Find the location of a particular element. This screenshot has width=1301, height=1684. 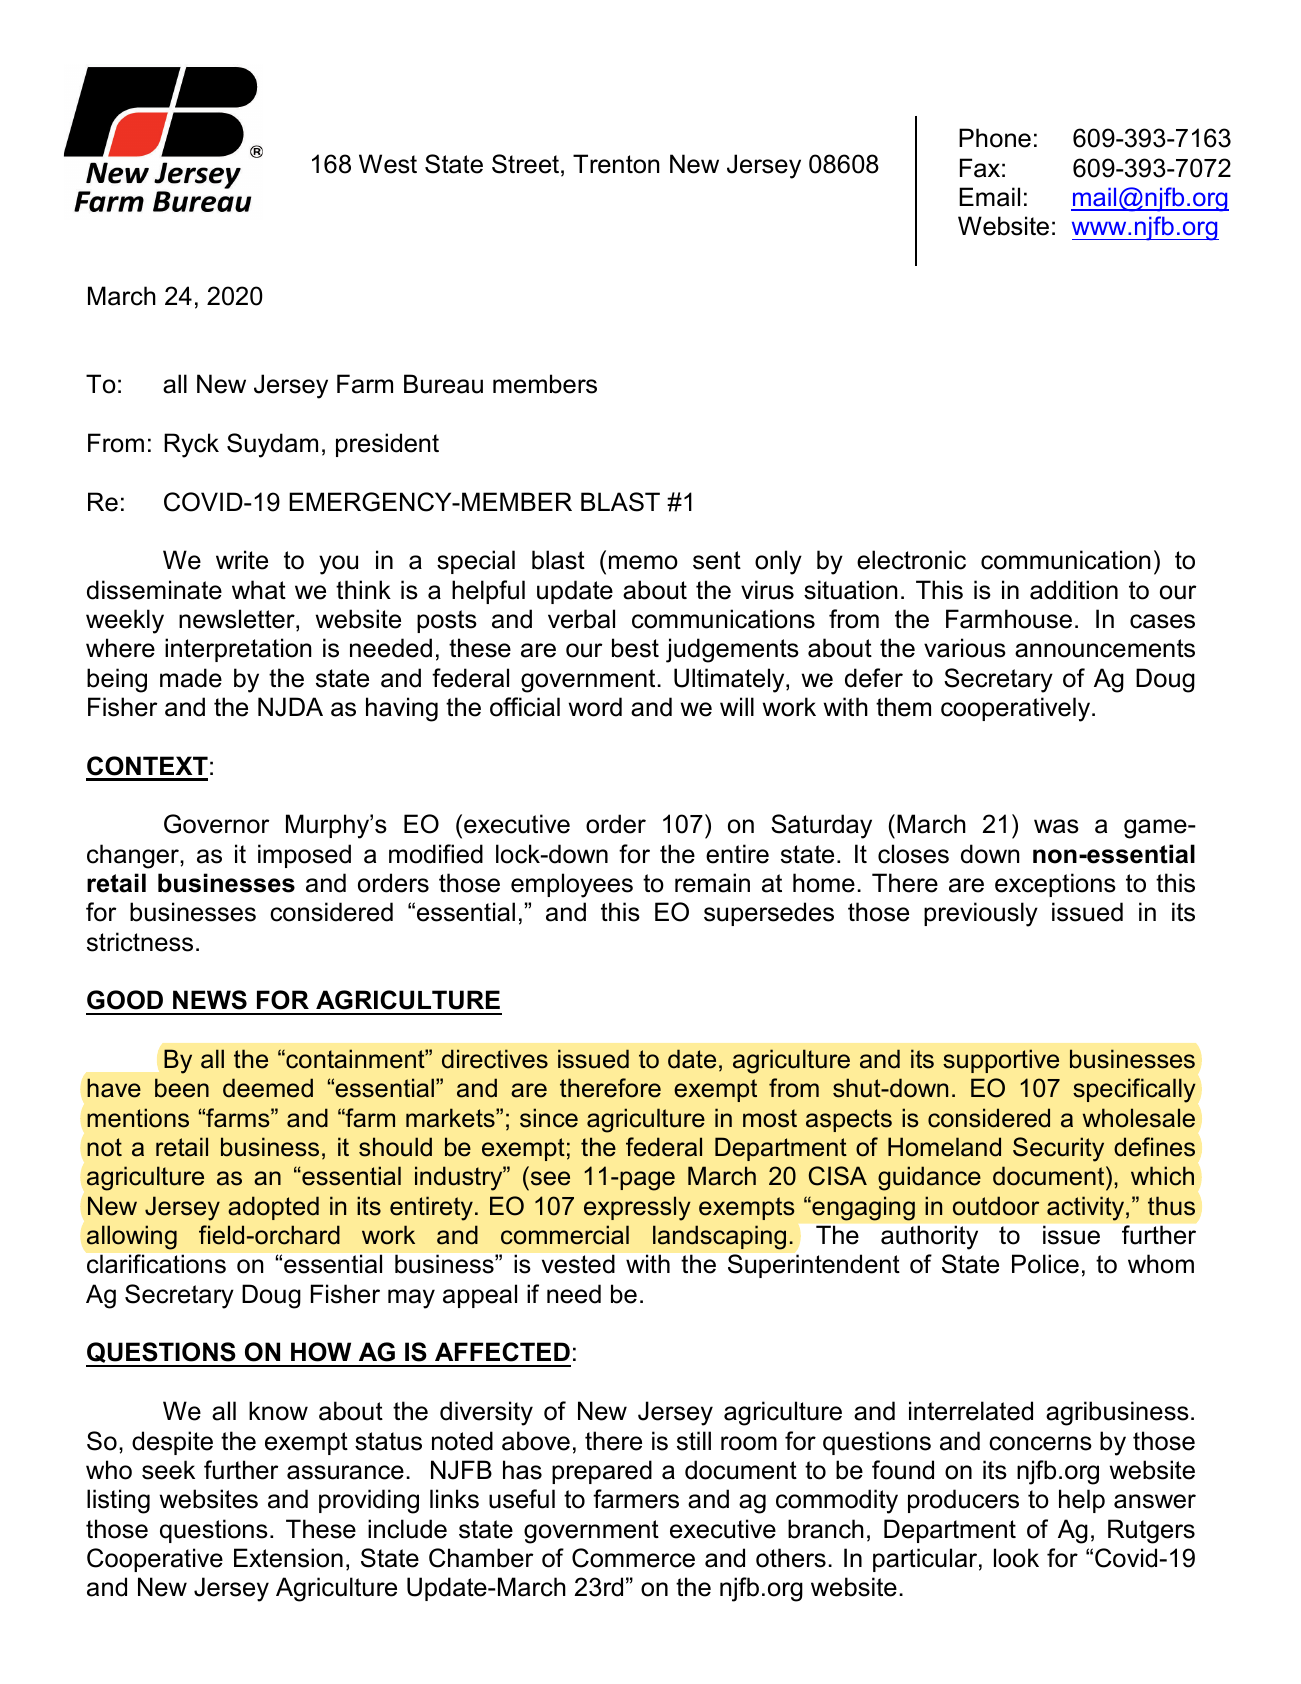

best is located at coordinates (635, 648).
